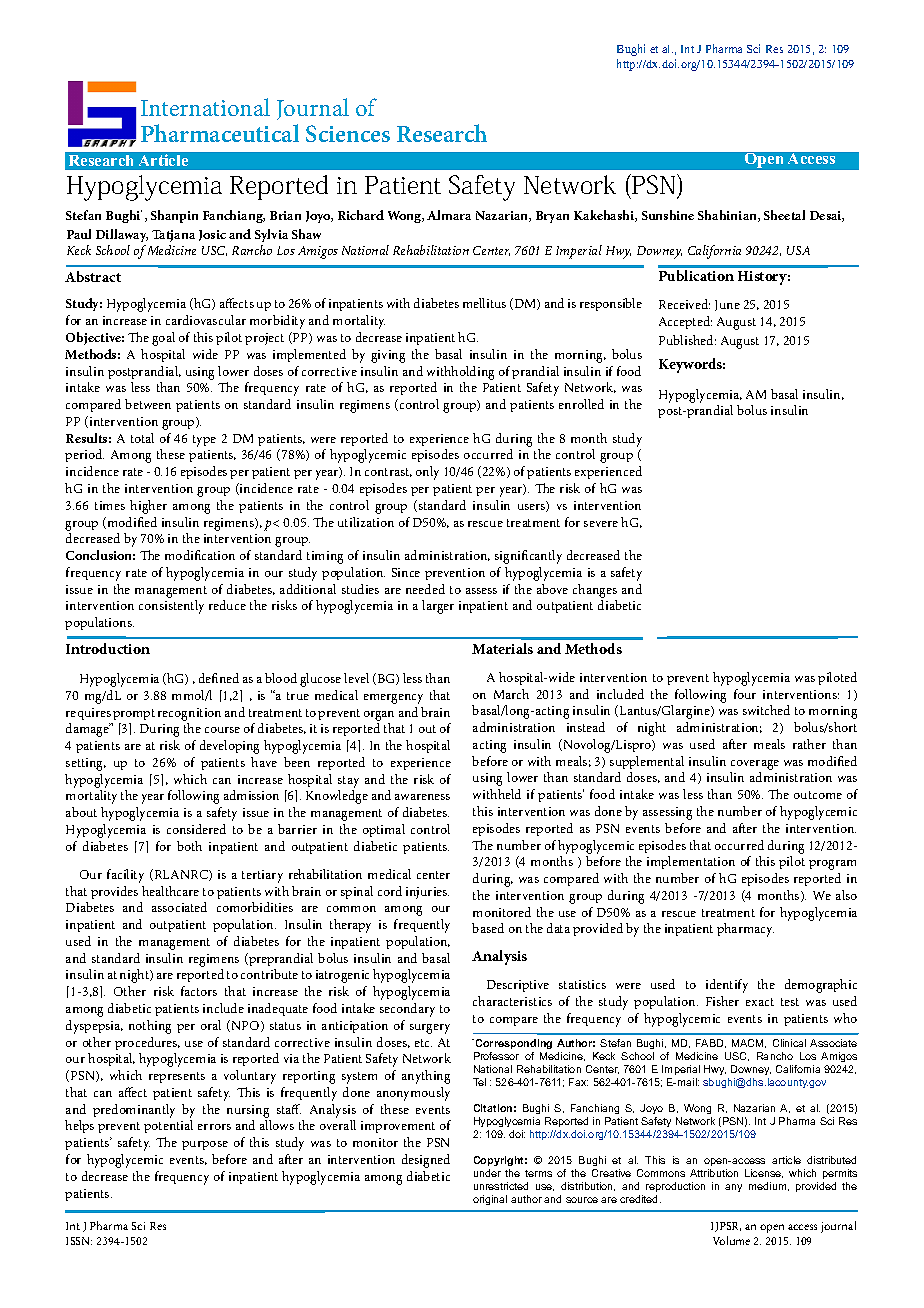 The width and height of the screenshot is (924, 1308). I want to click on total, so click(142, 438).
